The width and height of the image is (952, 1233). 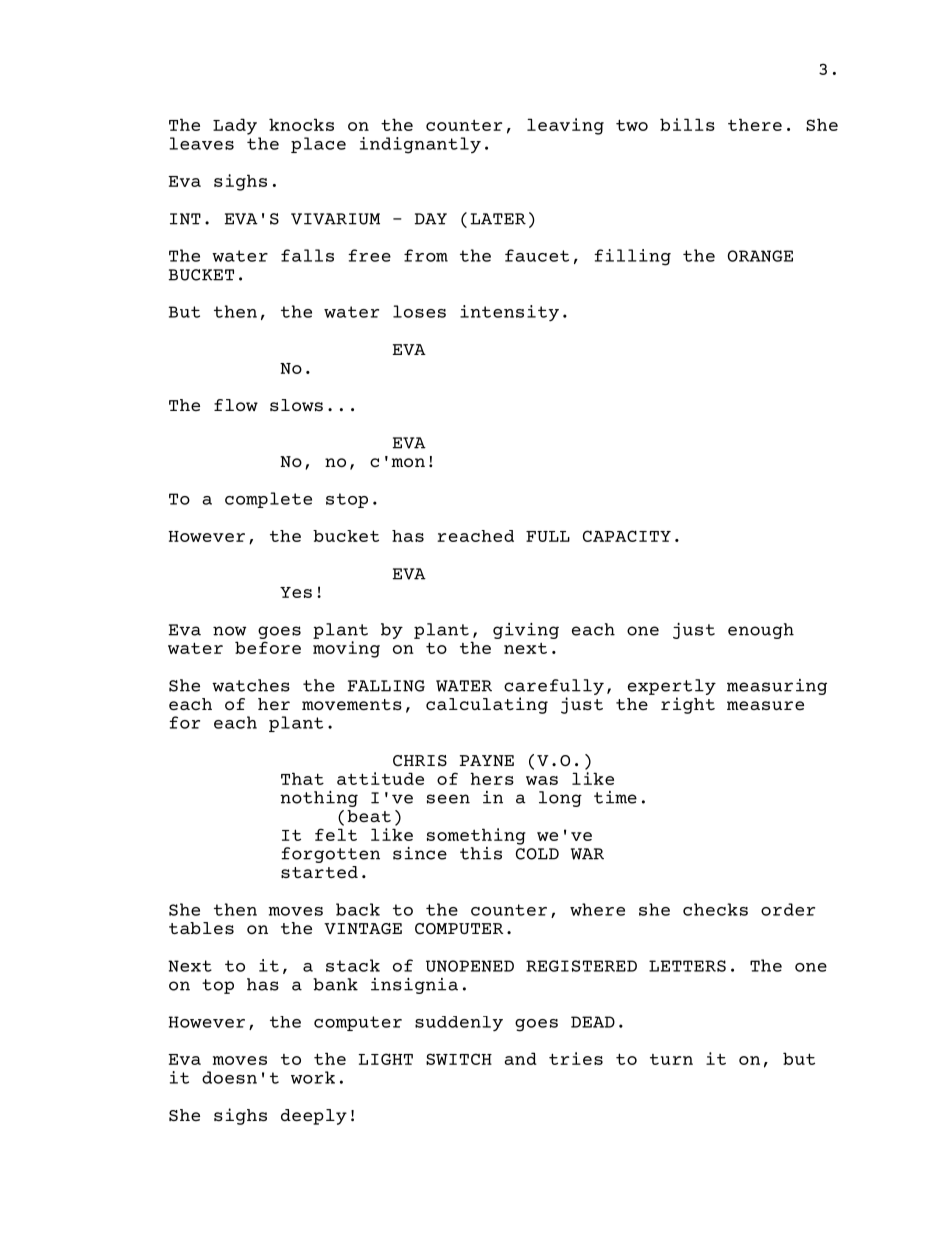 What do you see at coordinates (687, 124) in the image?
I see `bills` at bounding box center [687, 124].
